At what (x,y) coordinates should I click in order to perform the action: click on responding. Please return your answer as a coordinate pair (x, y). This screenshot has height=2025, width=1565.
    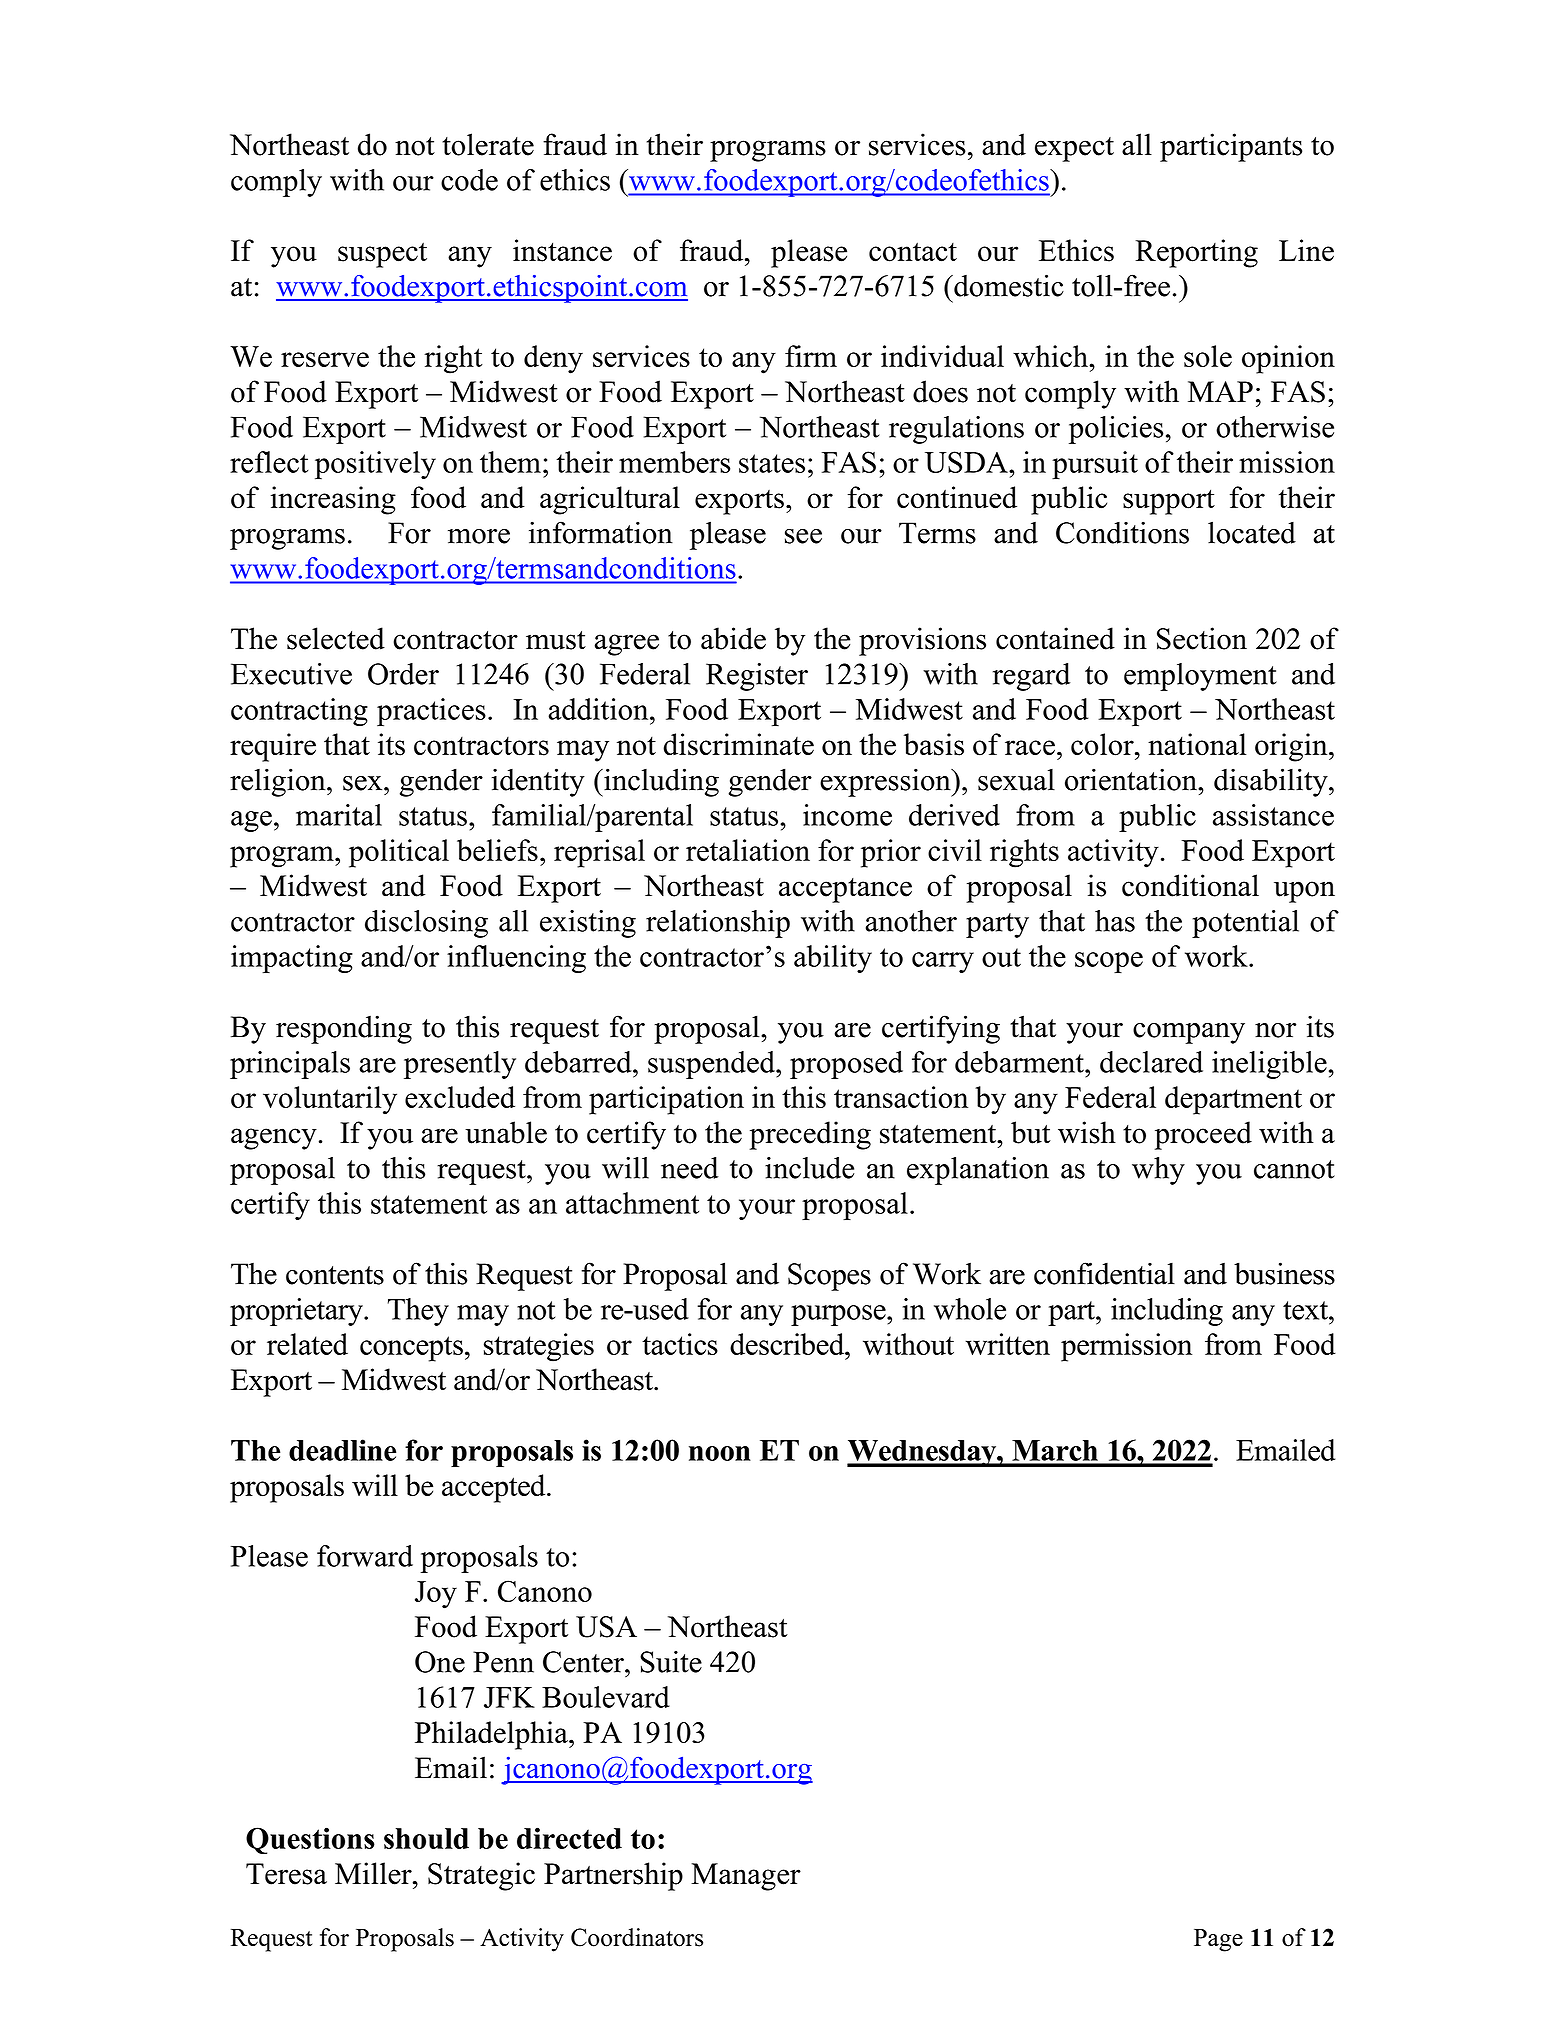
    Looking at the image, I should click on (344, 1029).
